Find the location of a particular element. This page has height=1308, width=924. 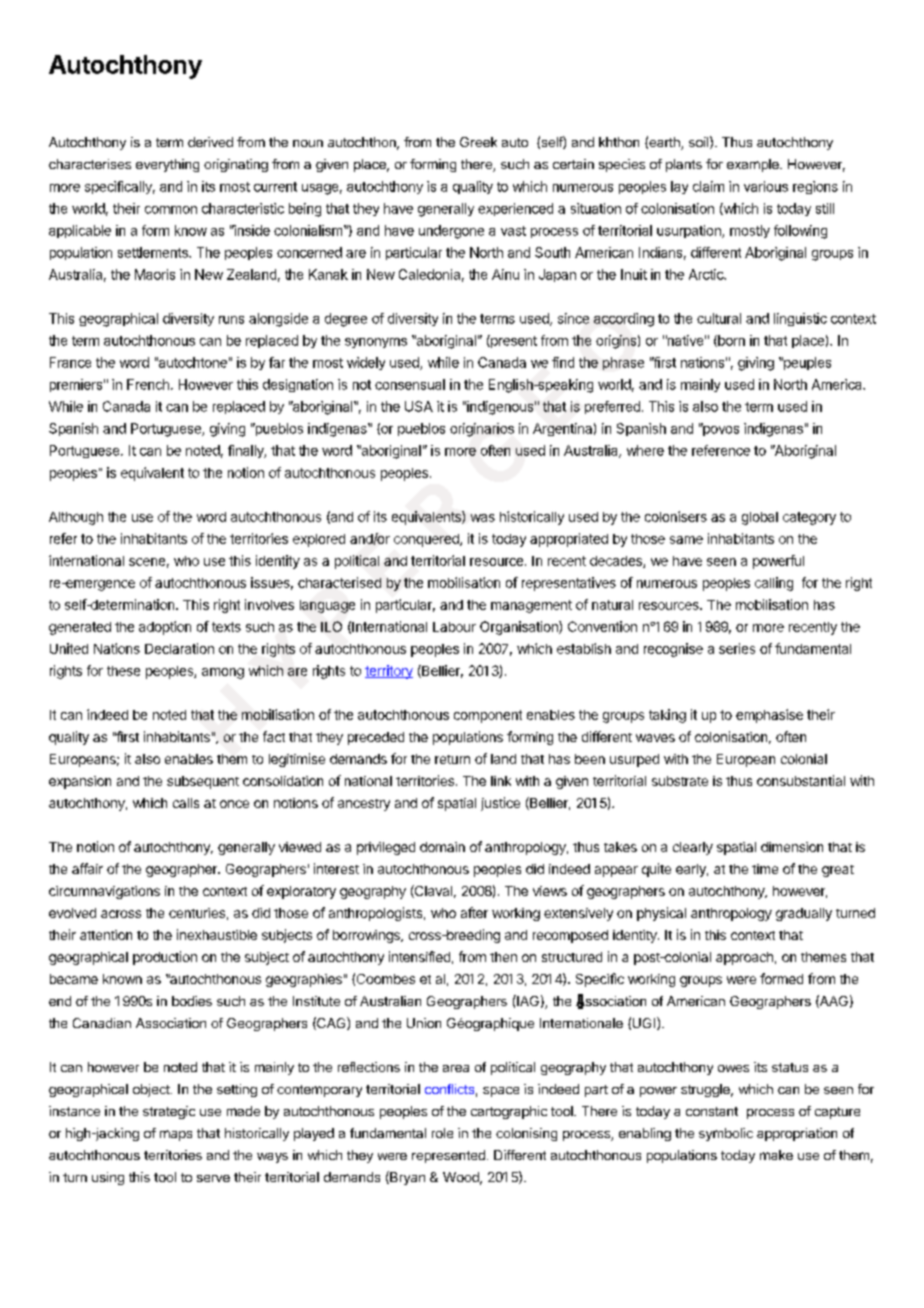

centuries is located at coordinates (197, 913).
